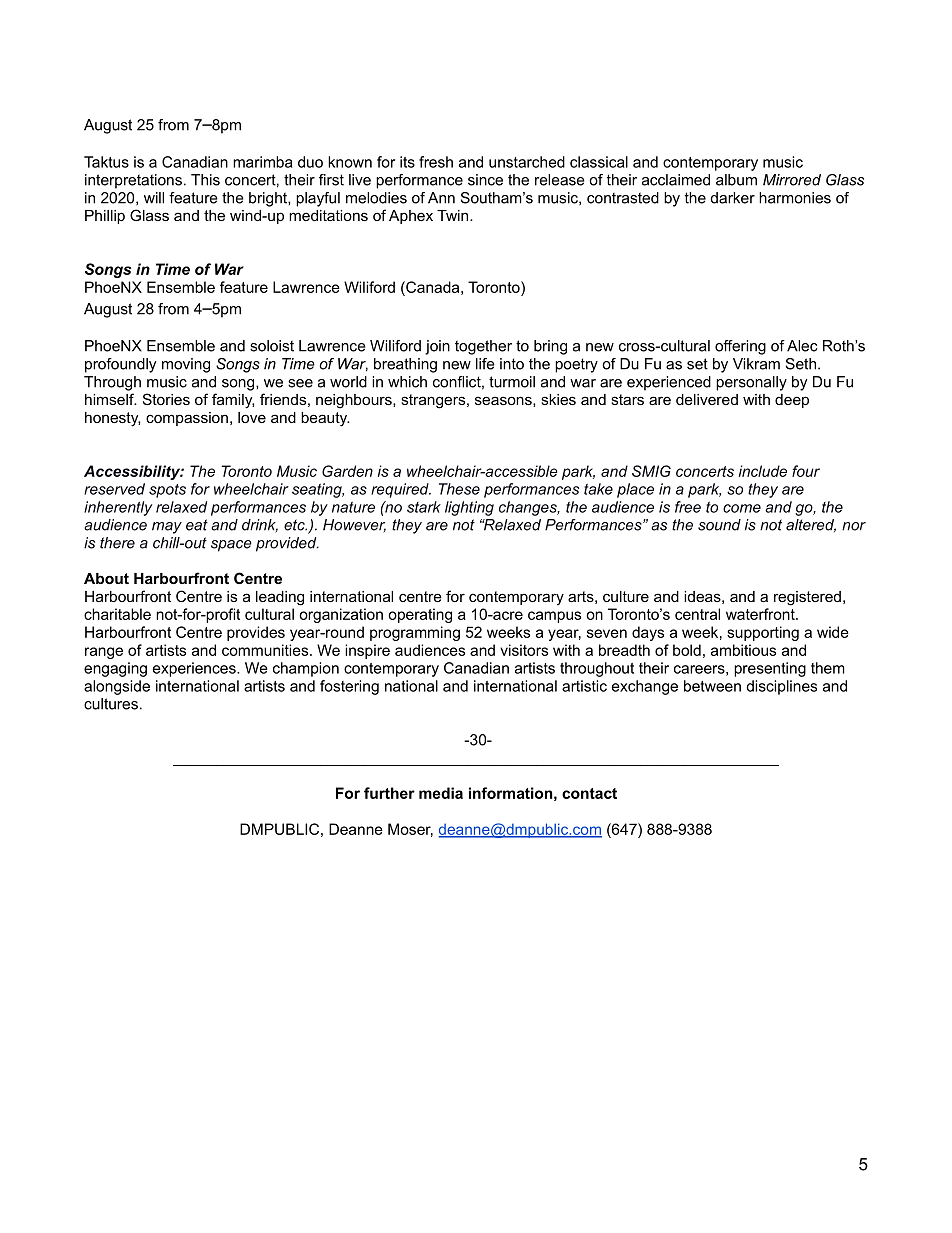 This screenshot has height=1233, width=952. What do you see at coordinates (389, 793) in the screenshot?
I see `further` at bounding box center [389, 793].
